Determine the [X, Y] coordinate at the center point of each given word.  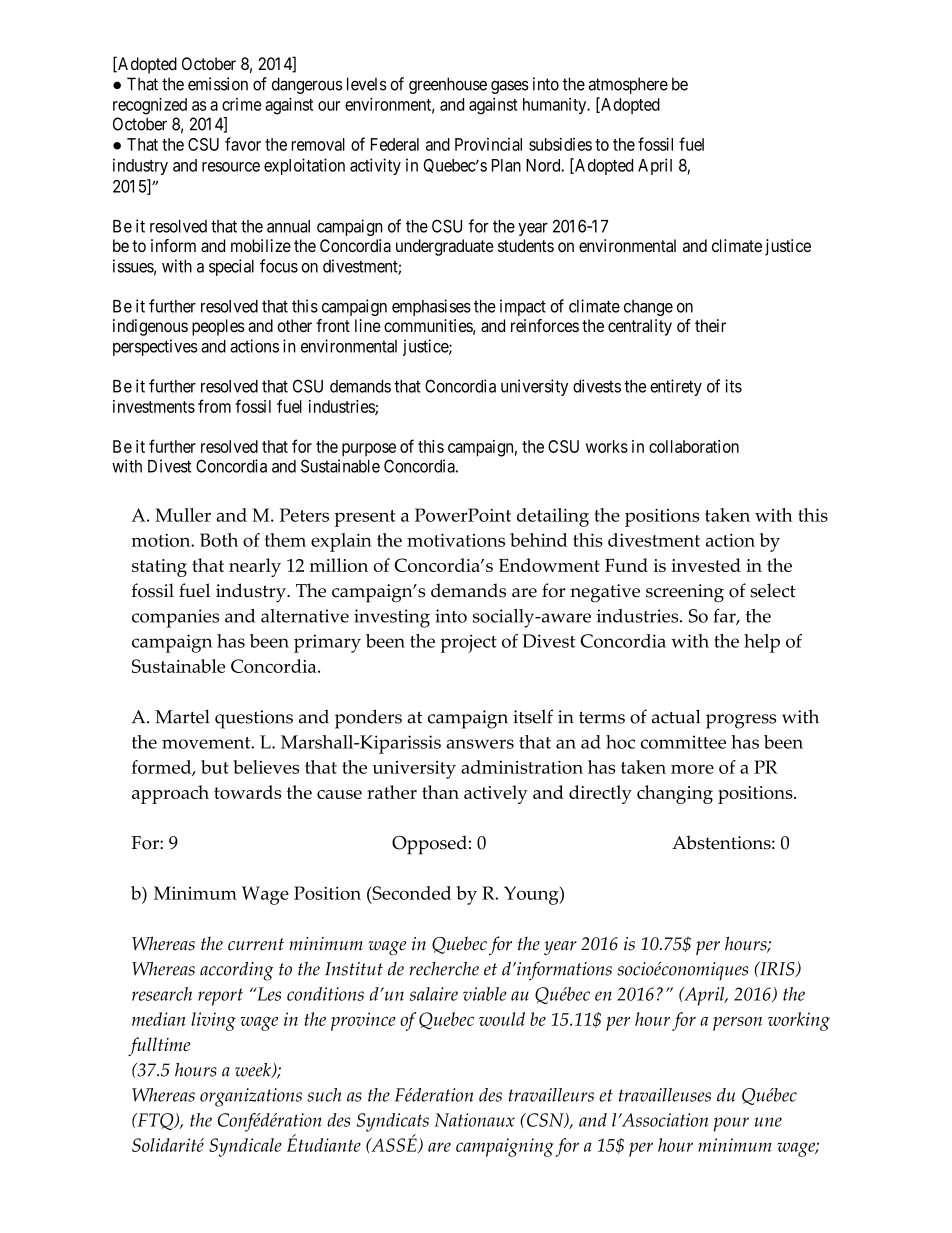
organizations [251, 1097]
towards [247, 792]
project [468, 643]
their [710, 325]
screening [685, 593]
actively [496, 794]
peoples [218, 327]
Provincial [488, 144]
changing [675, 794]
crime [242, 104]
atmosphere [628, 85]
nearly [255, 567]
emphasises [431, 307]
